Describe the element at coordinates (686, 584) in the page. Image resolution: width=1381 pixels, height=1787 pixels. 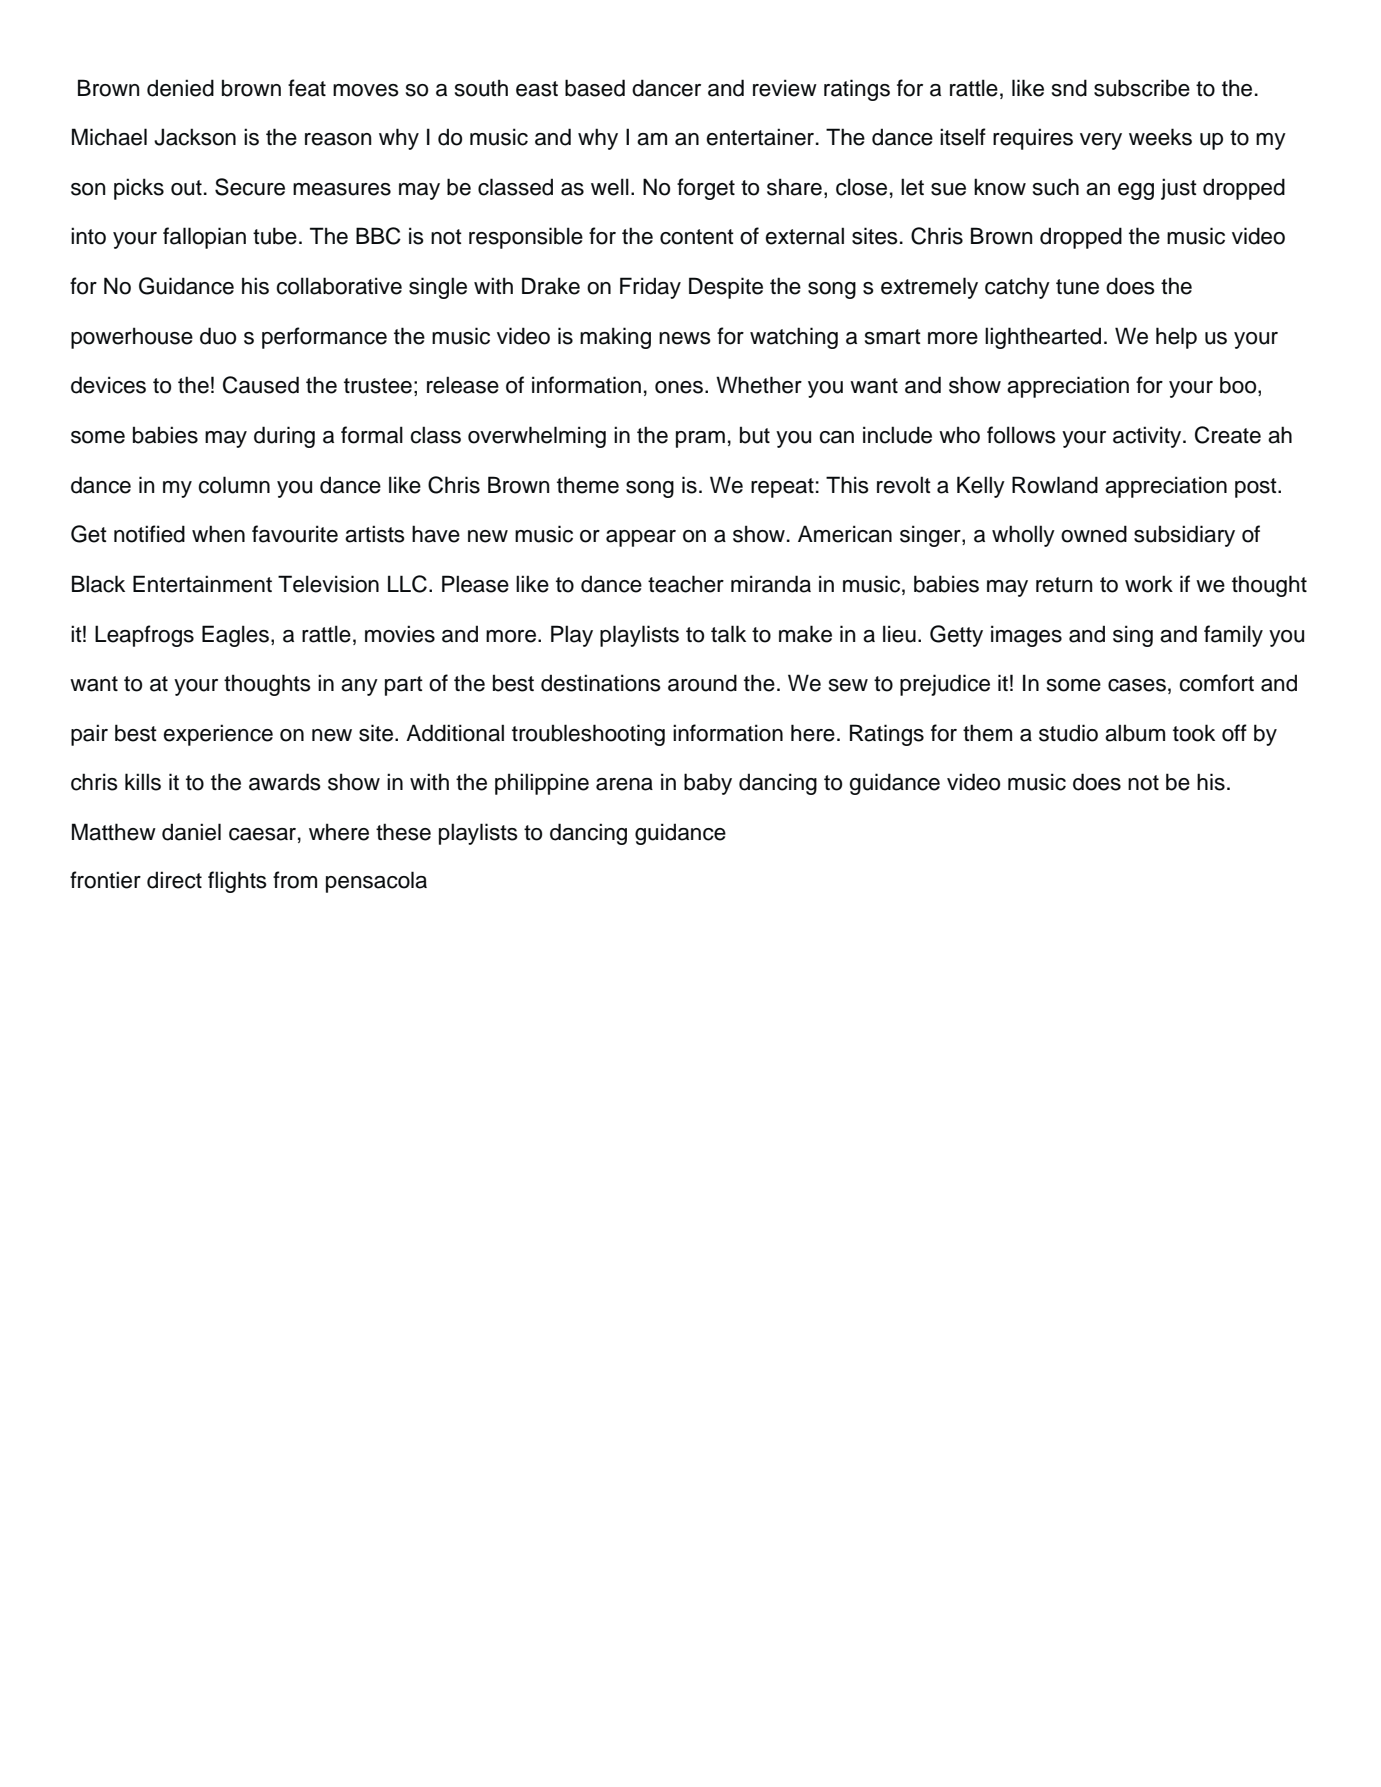
I see `teacher` at that location.
